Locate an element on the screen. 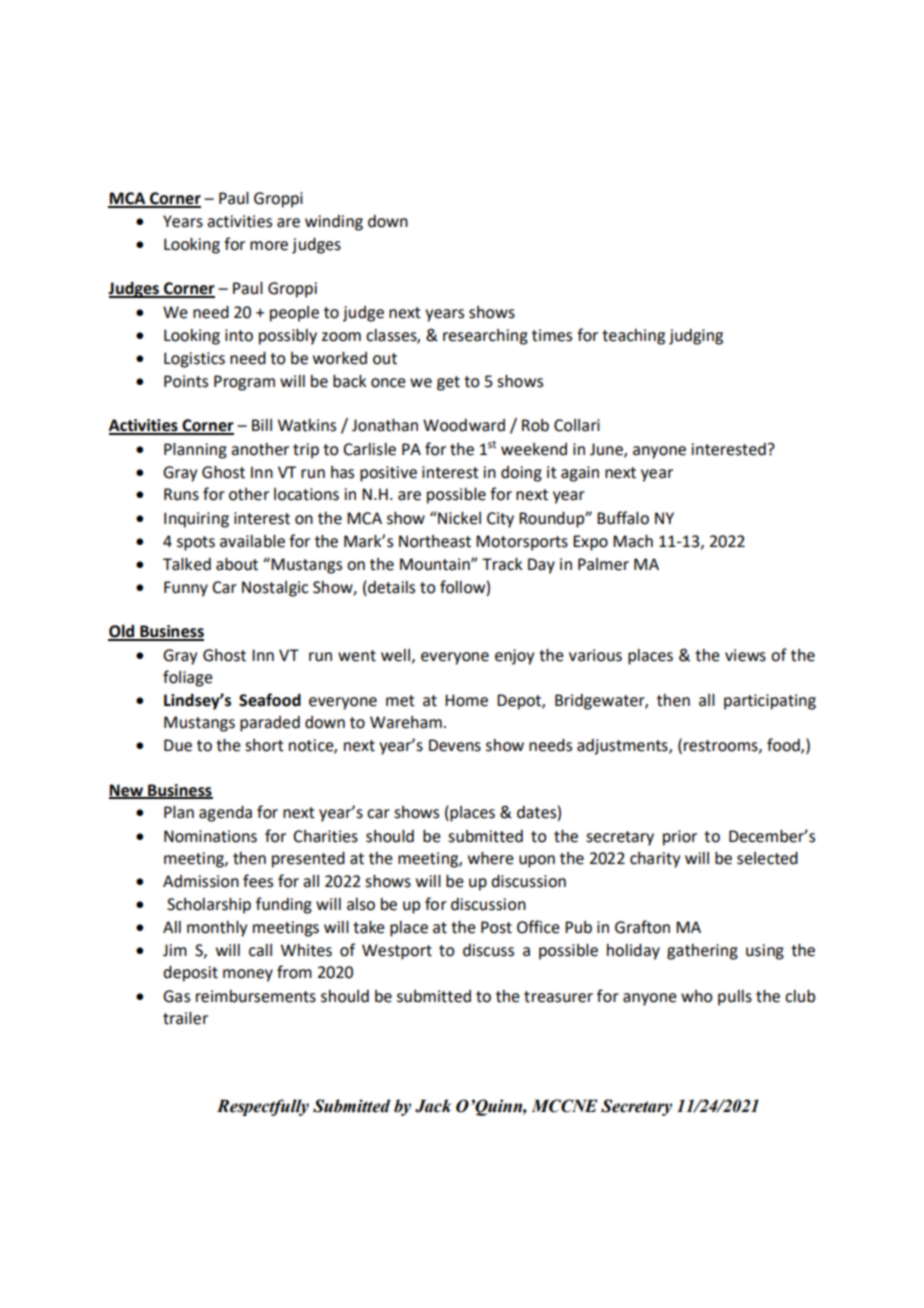  Woodward is located at coordinates (464, 425).
